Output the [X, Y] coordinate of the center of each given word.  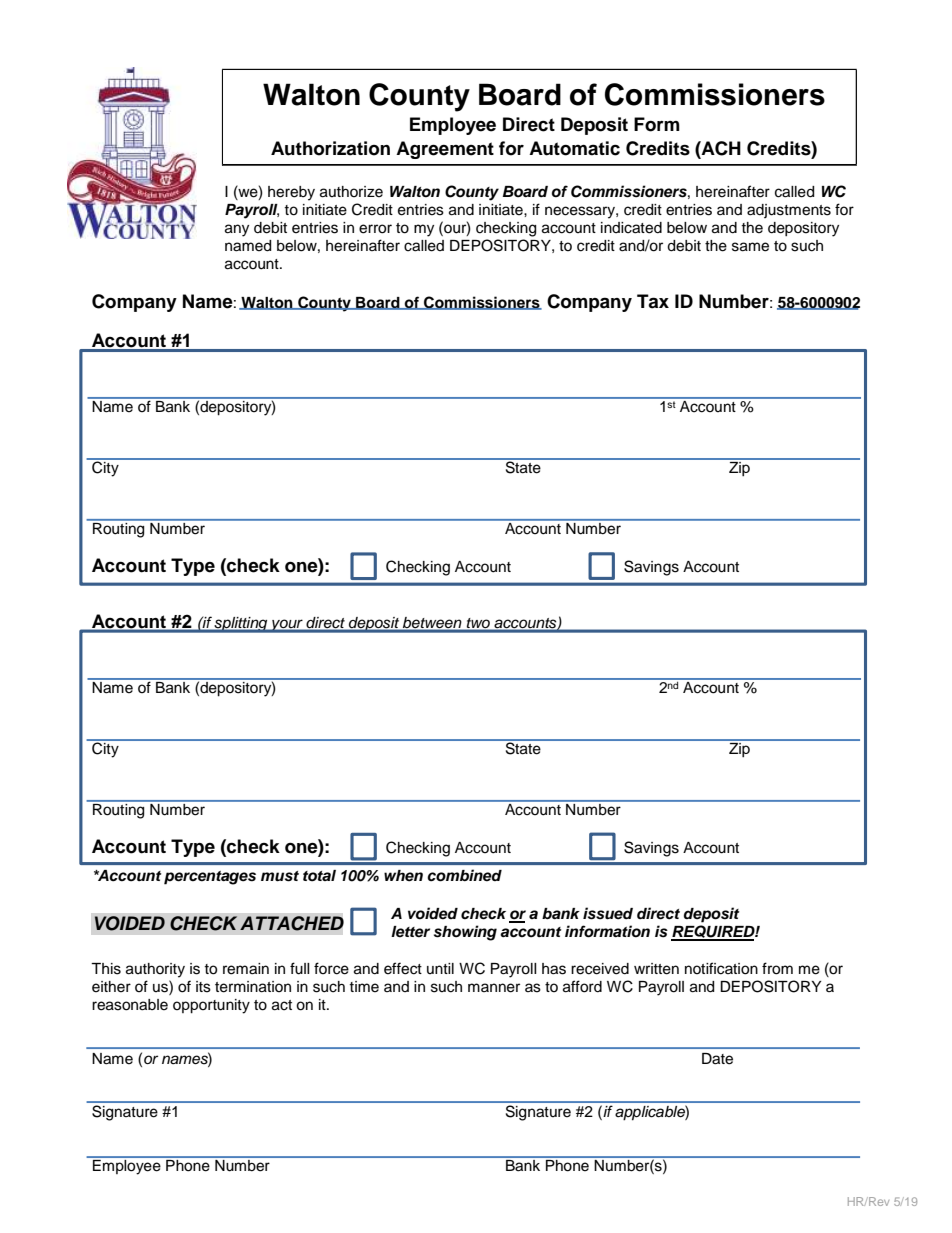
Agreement [445, 150]
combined [464, 875]
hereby [291, 193]
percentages [210, 878]
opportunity [211, 1006]
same [750, 247]
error [375, 229]
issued [608, 913]
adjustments [789, 211]
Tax [653, 301]
